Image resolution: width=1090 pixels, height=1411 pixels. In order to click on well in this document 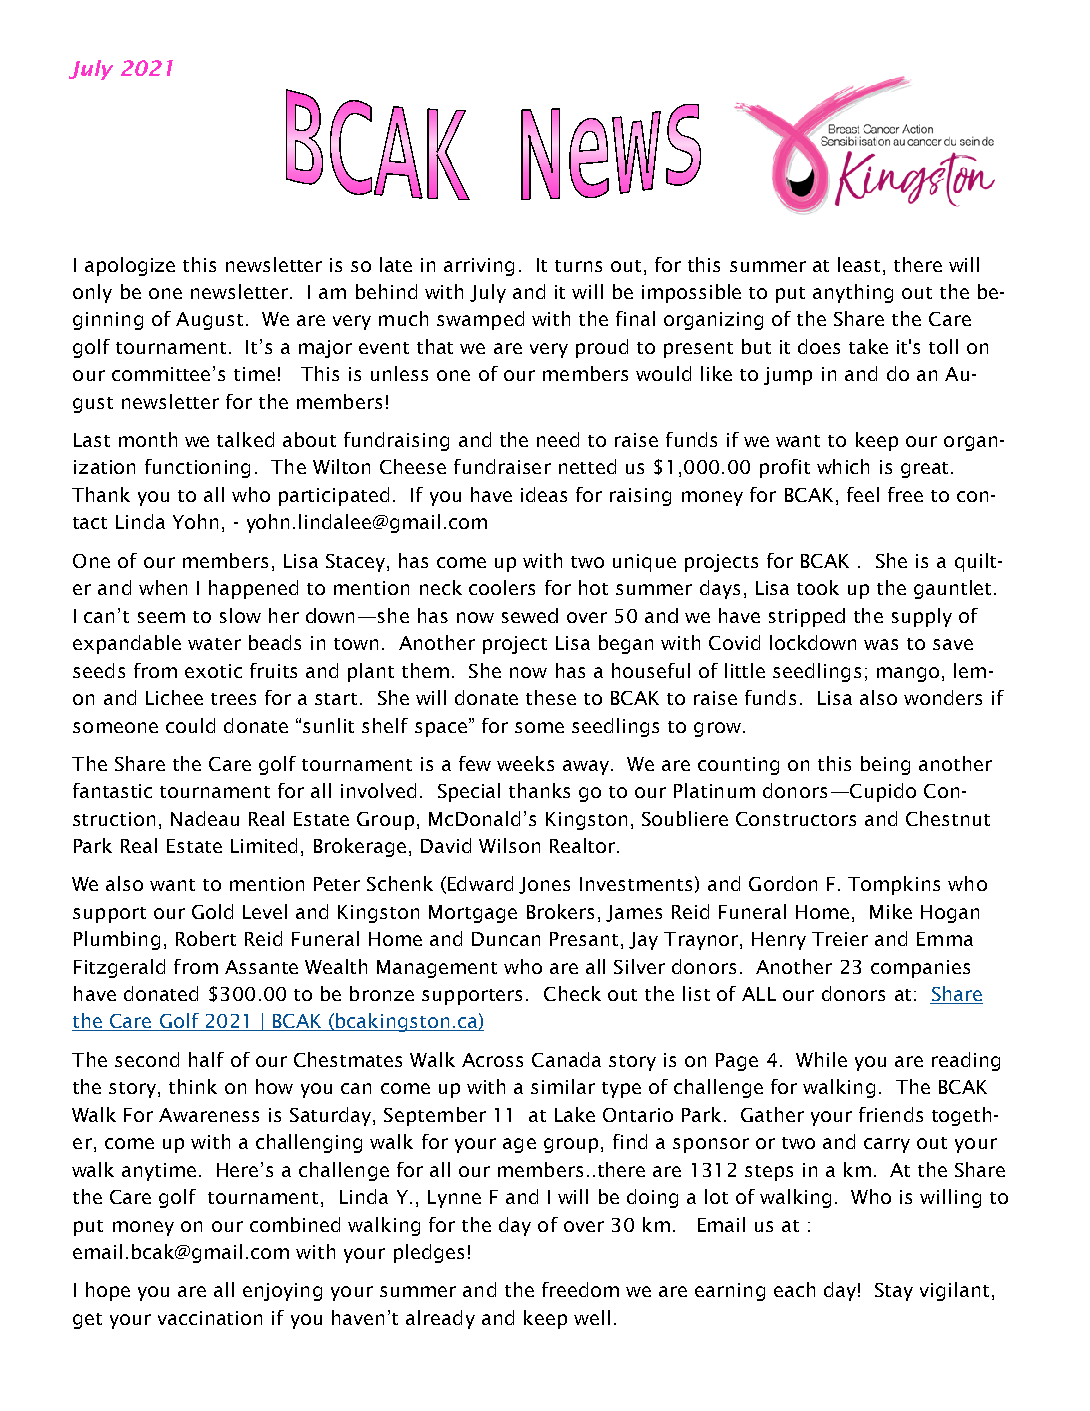, I will do `click(592, 1317)`.
